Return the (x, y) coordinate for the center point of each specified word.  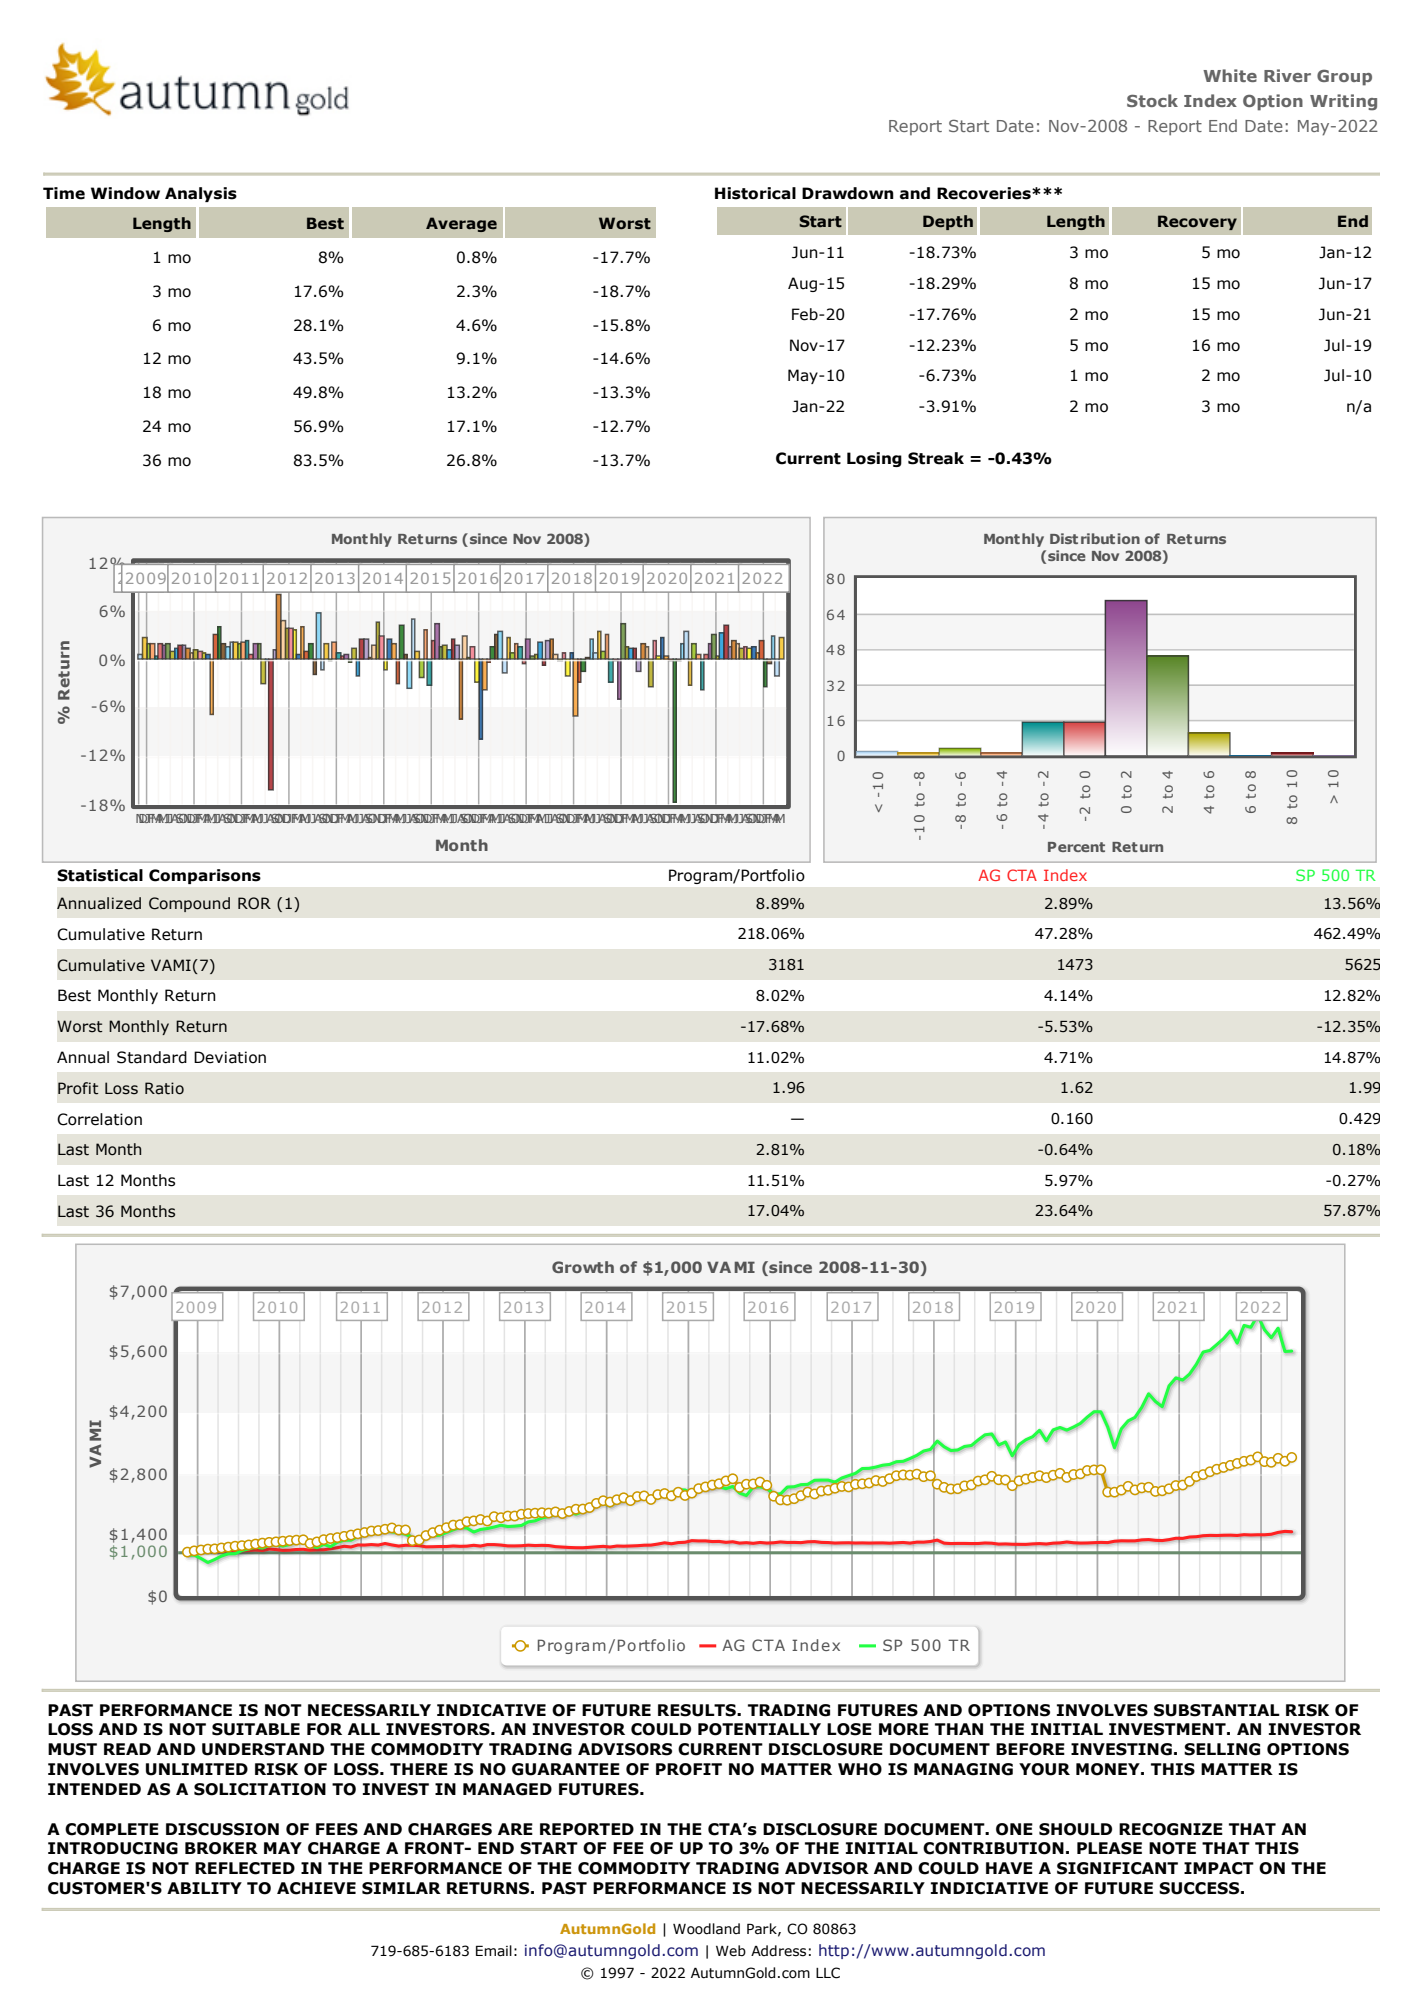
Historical (755, 193)
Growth (583, 1267)
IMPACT (1219, 1868)
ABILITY (204, 1888)
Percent (1076, 847)
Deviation (230, 1057)
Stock (1152, 100)
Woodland (706, 1929)
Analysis (201, 194)
